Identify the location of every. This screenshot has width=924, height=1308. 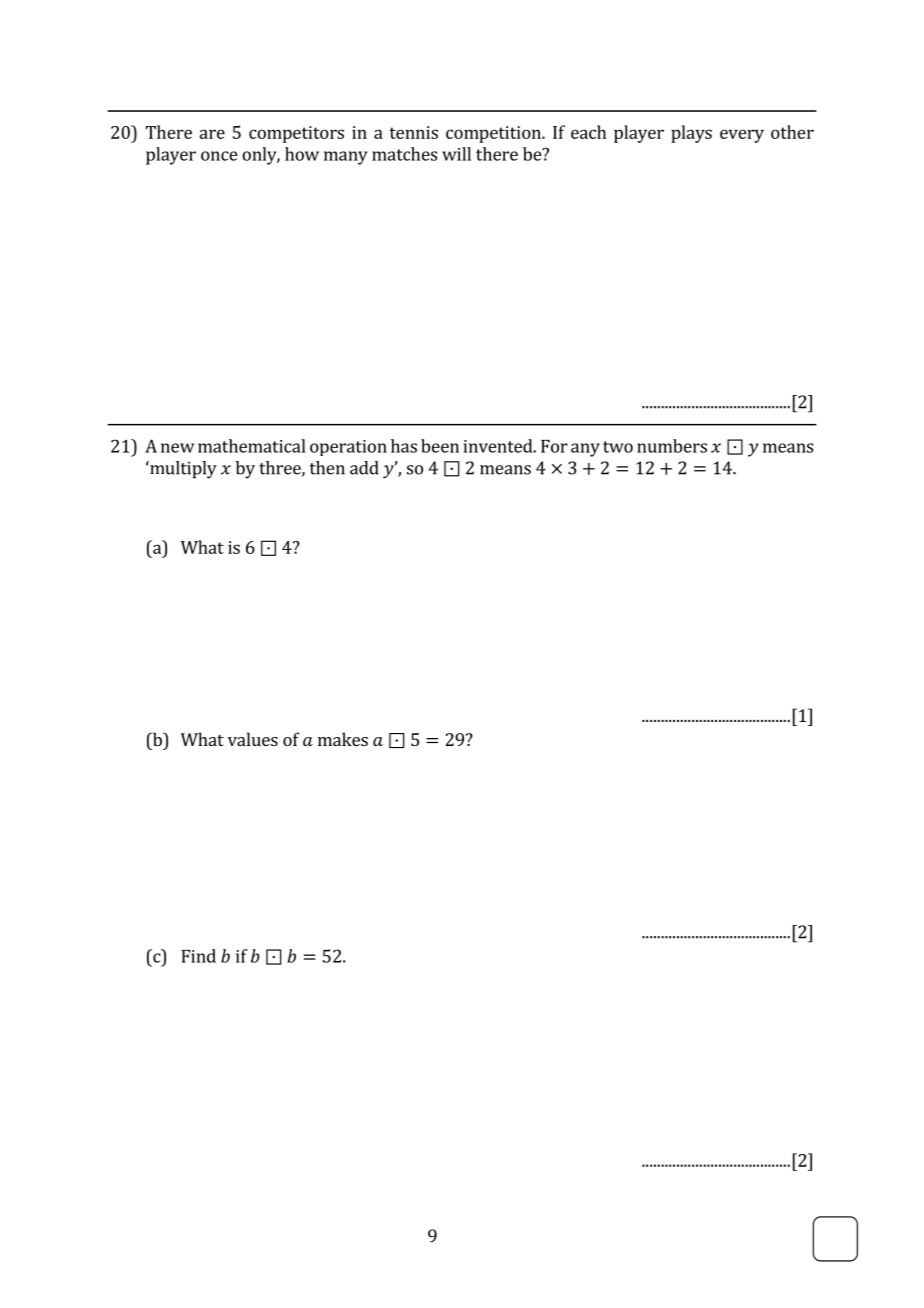
(742, 136).
